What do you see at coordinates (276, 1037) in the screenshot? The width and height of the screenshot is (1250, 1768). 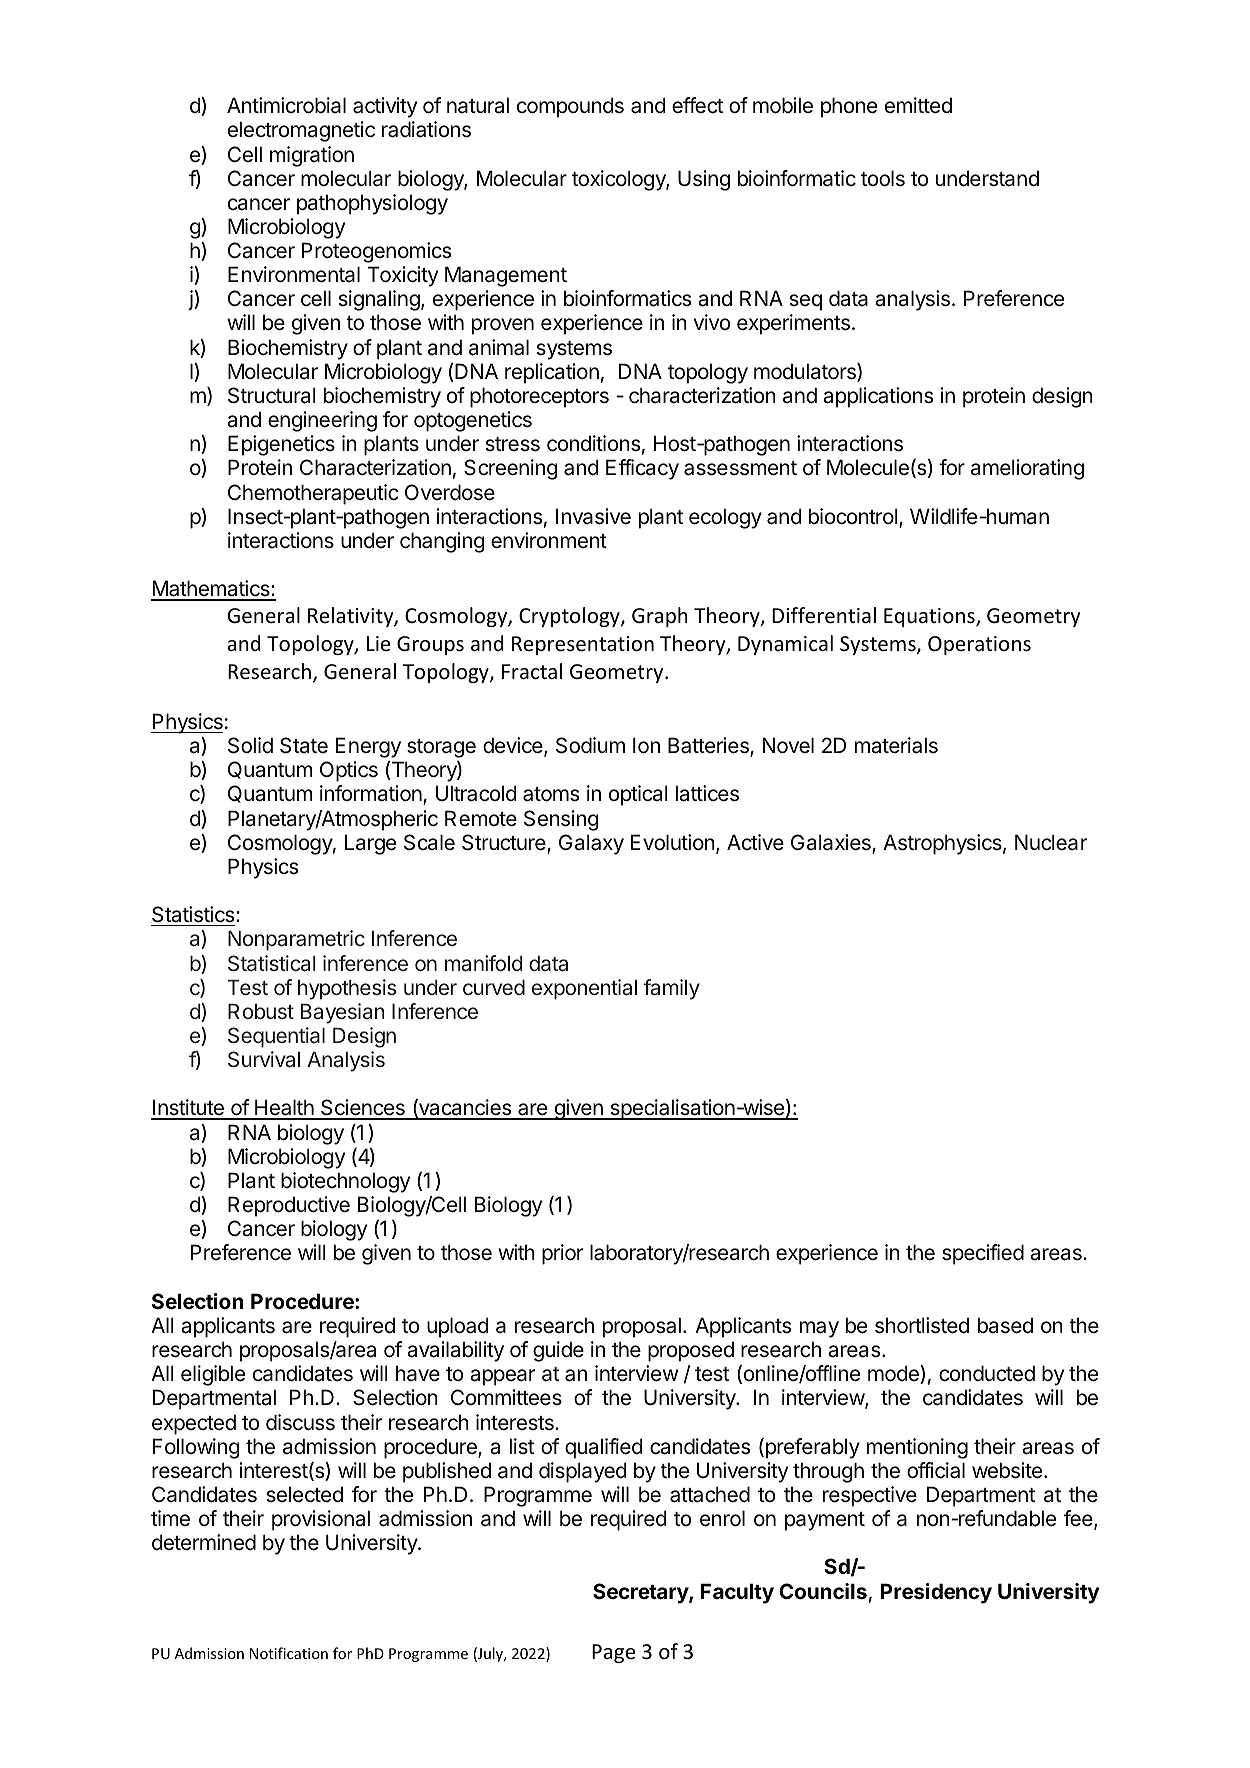 I see `Sequential` at bounding box center [276, 1037].
